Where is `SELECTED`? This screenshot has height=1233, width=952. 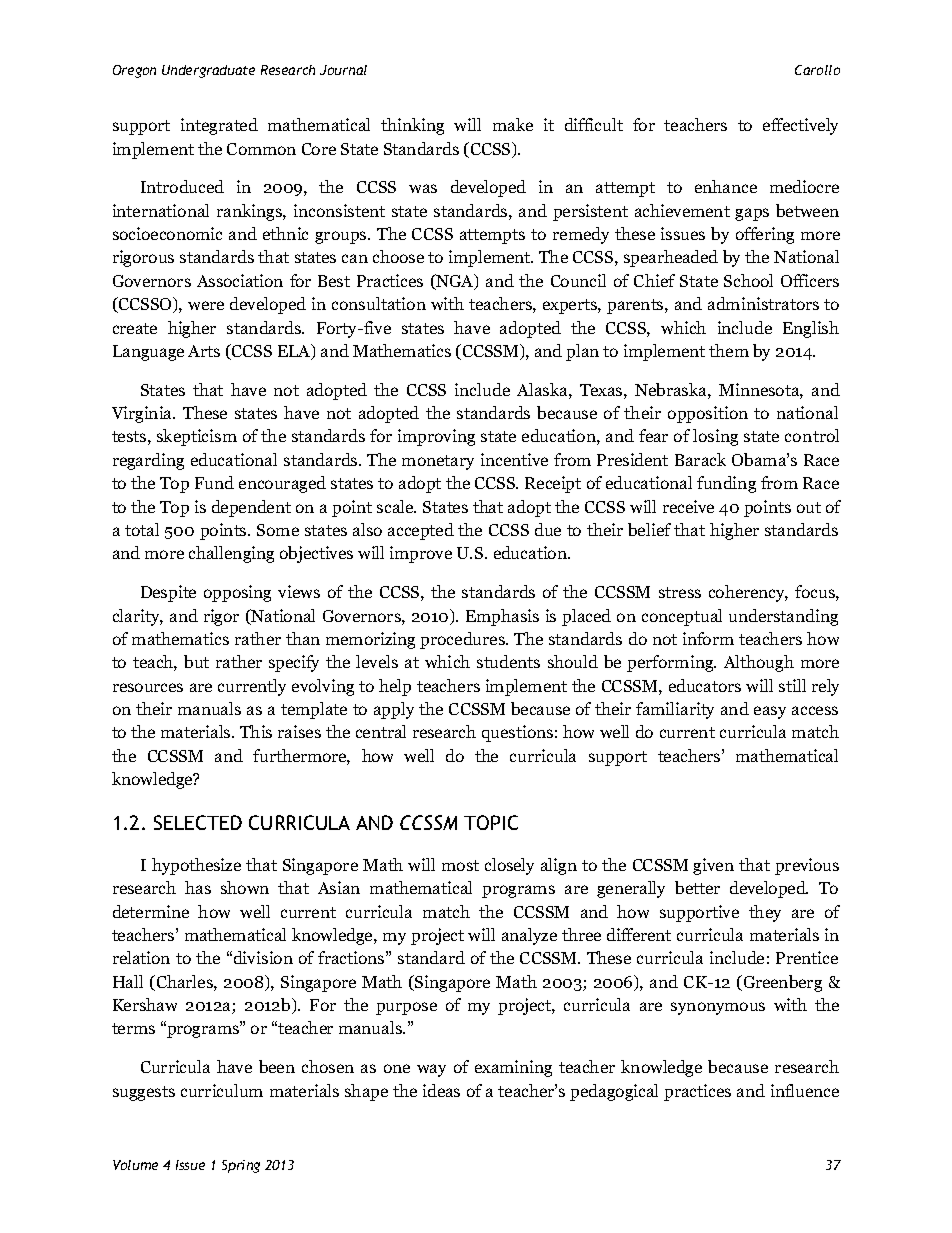 SELECTED is located at coordinates (198, 822).
